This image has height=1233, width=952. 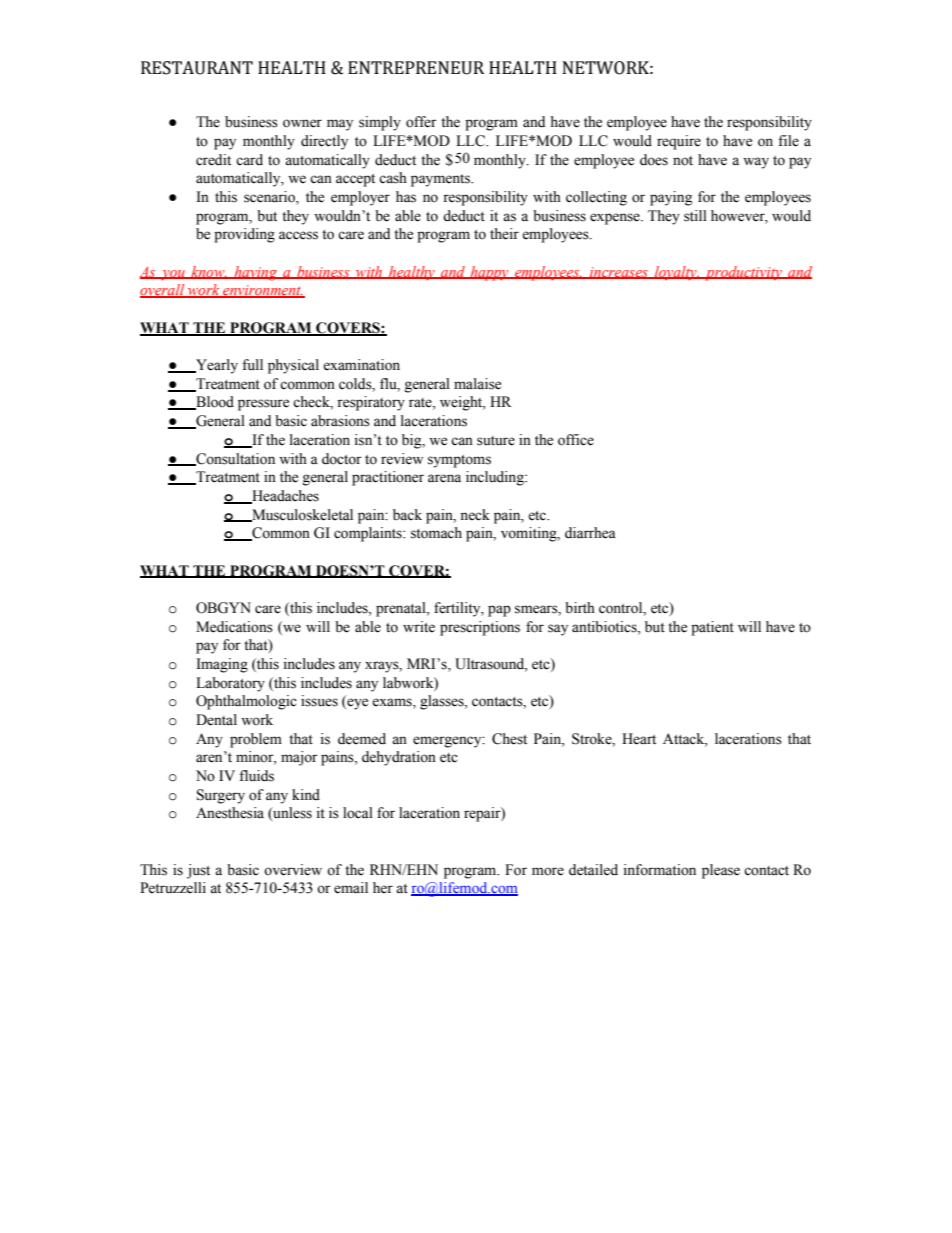 What do you see at coordinates (477, 384) in the image?
I see `malaise` at bounding box center [477, 384].
